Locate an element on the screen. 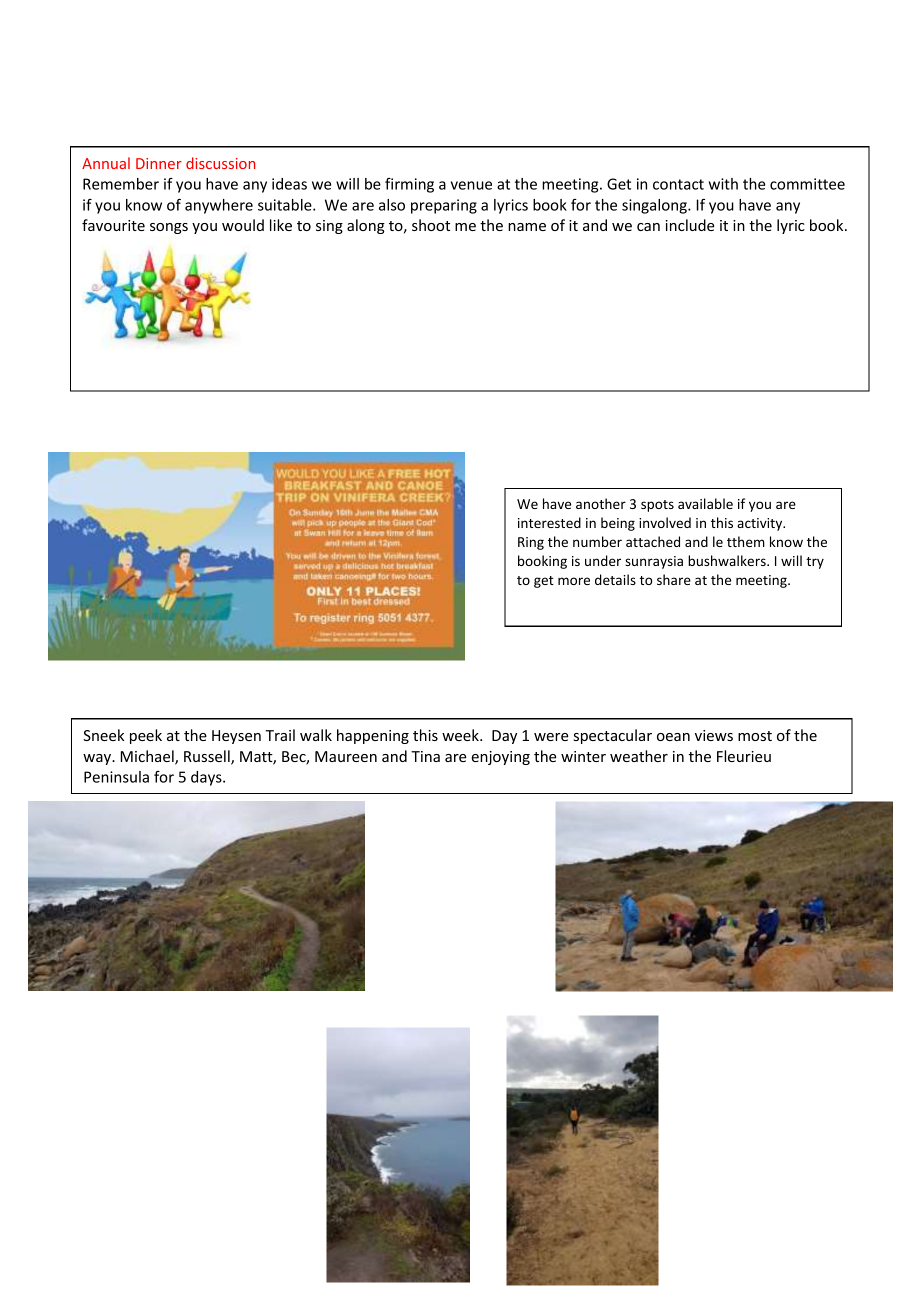 The image size is (924, 1308). venue is located at coordinates (471, 185).
